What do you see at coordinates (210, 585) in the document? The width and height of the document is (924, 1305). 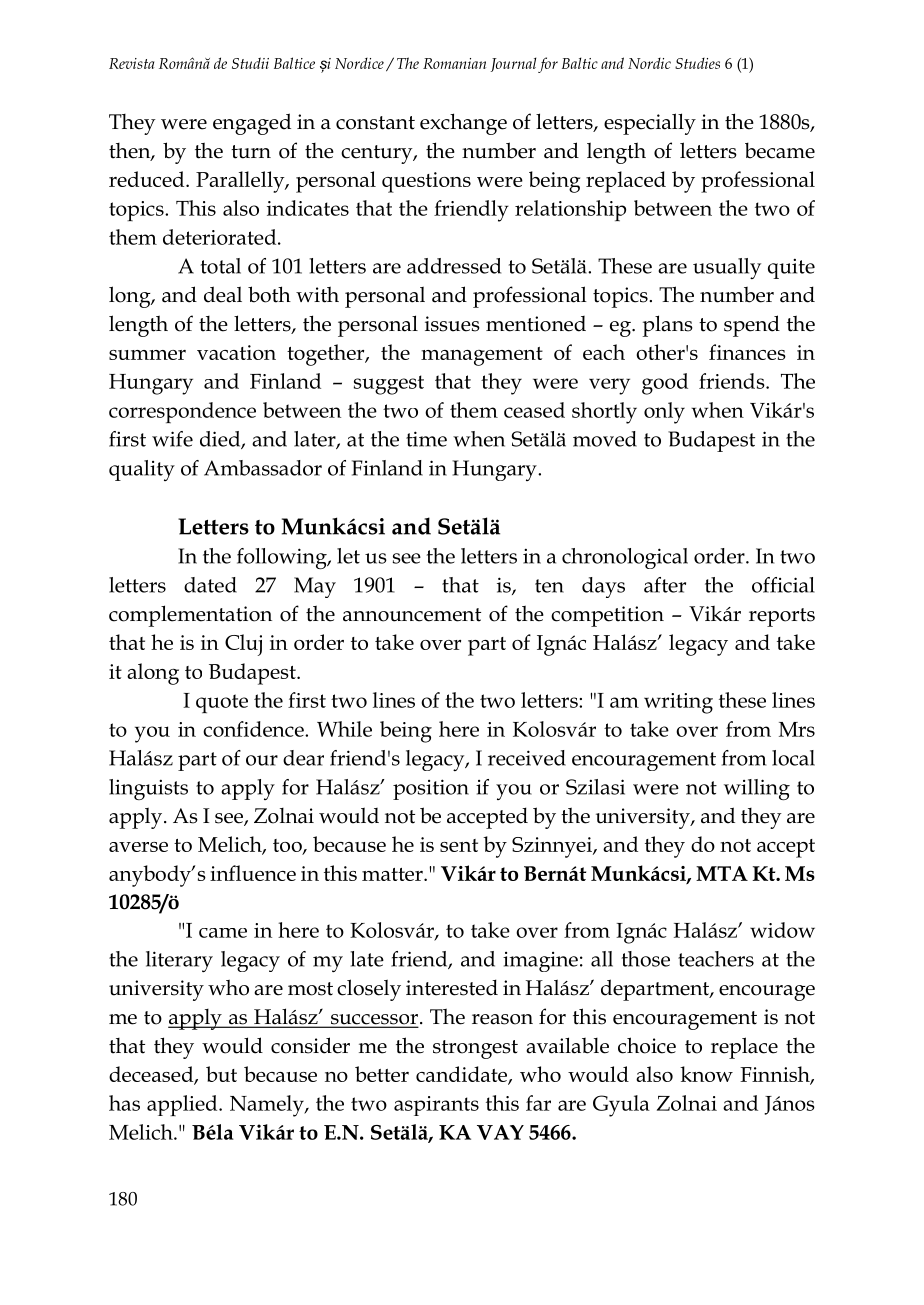 I see `dated` at bounding box center [210, 585].
